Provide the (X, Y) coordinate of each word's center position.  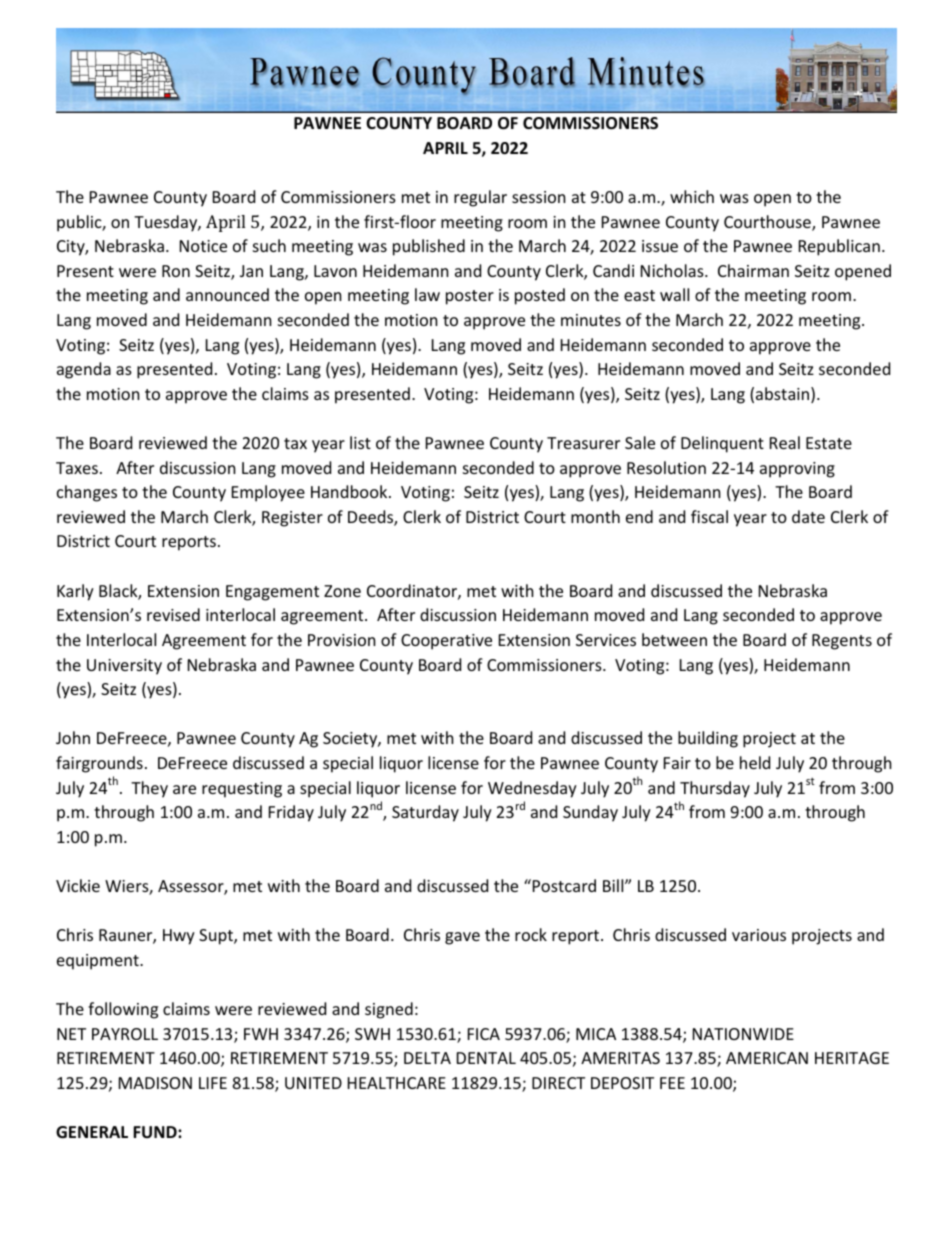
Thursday (715, 789)
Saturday (425, 813)
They (149, 789)
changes (87, 493)
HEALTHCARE (397, 1083)
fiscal (709, 516)
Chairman (753, 270)
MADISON (155, 1083)
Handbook (350, 491)
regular (480, 198)
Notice (203, 246)
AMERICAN (767, 1058)
